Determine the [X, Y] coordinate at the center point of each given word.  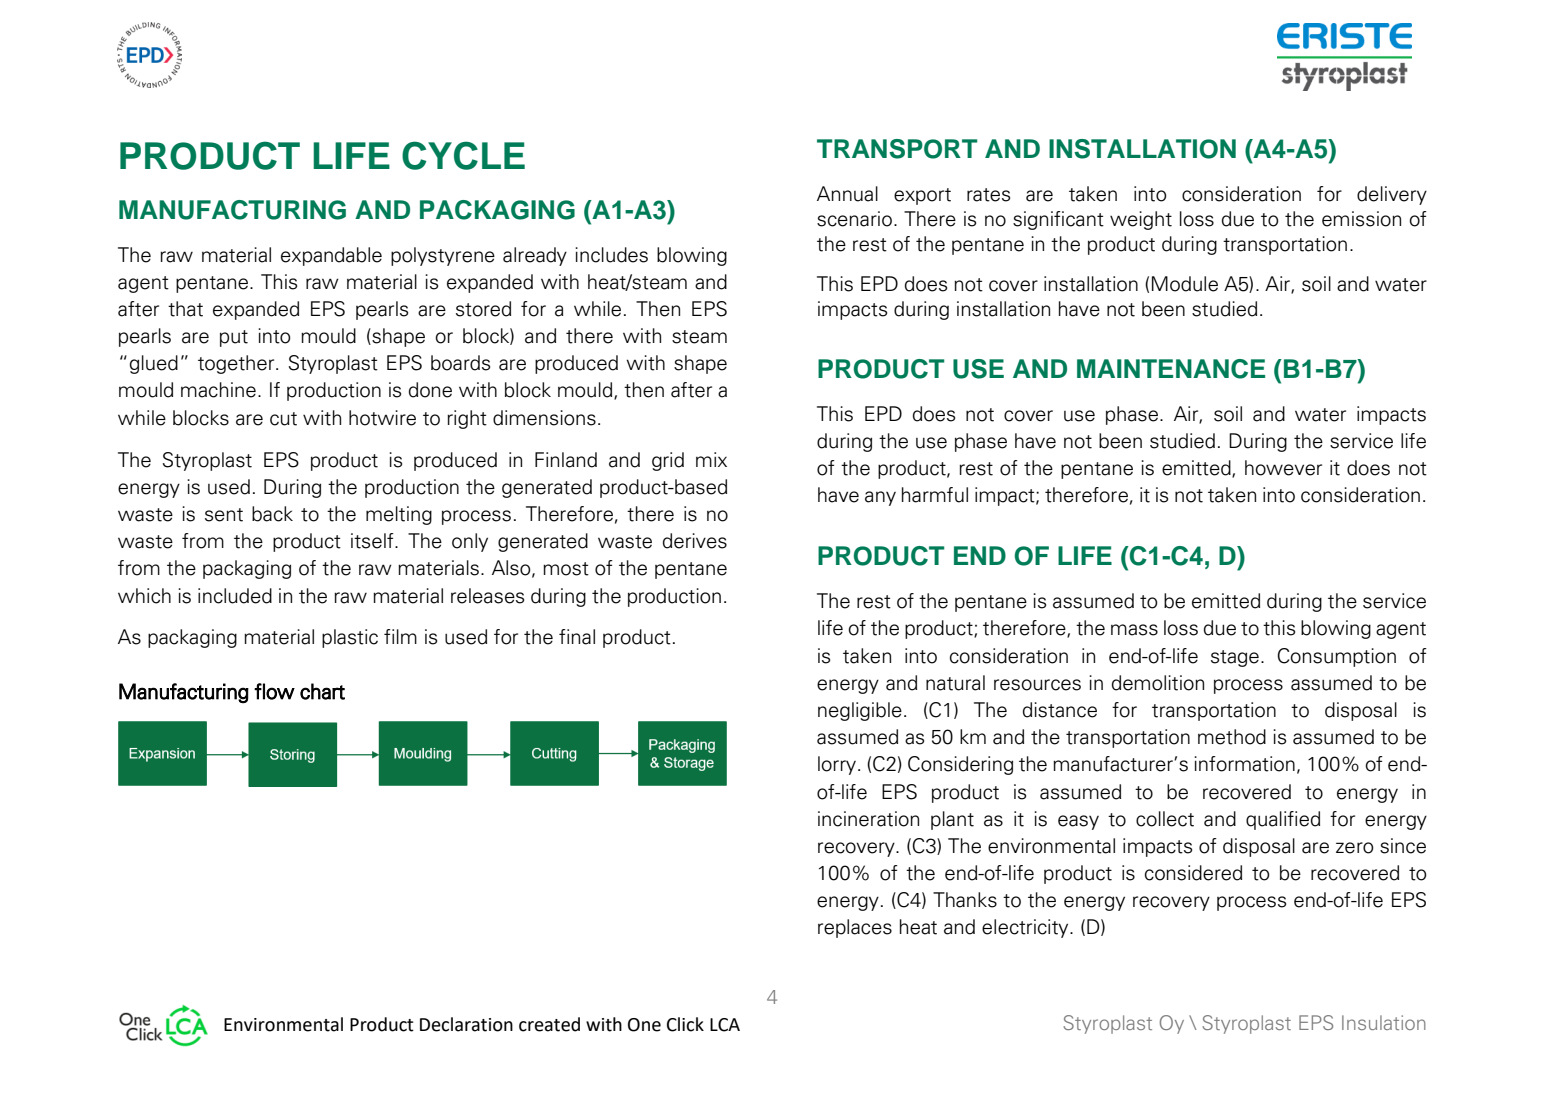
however [1283, 468]
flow [274, 691]
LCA [725, 1025]
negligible [860, 711]
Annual [847, 194]
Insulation [1384, 1022]
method [1232, 737]
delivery [1392, 195]
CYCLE [463, 155]
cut [283, 419]
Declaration [466, 1024]
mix [711, 459]
